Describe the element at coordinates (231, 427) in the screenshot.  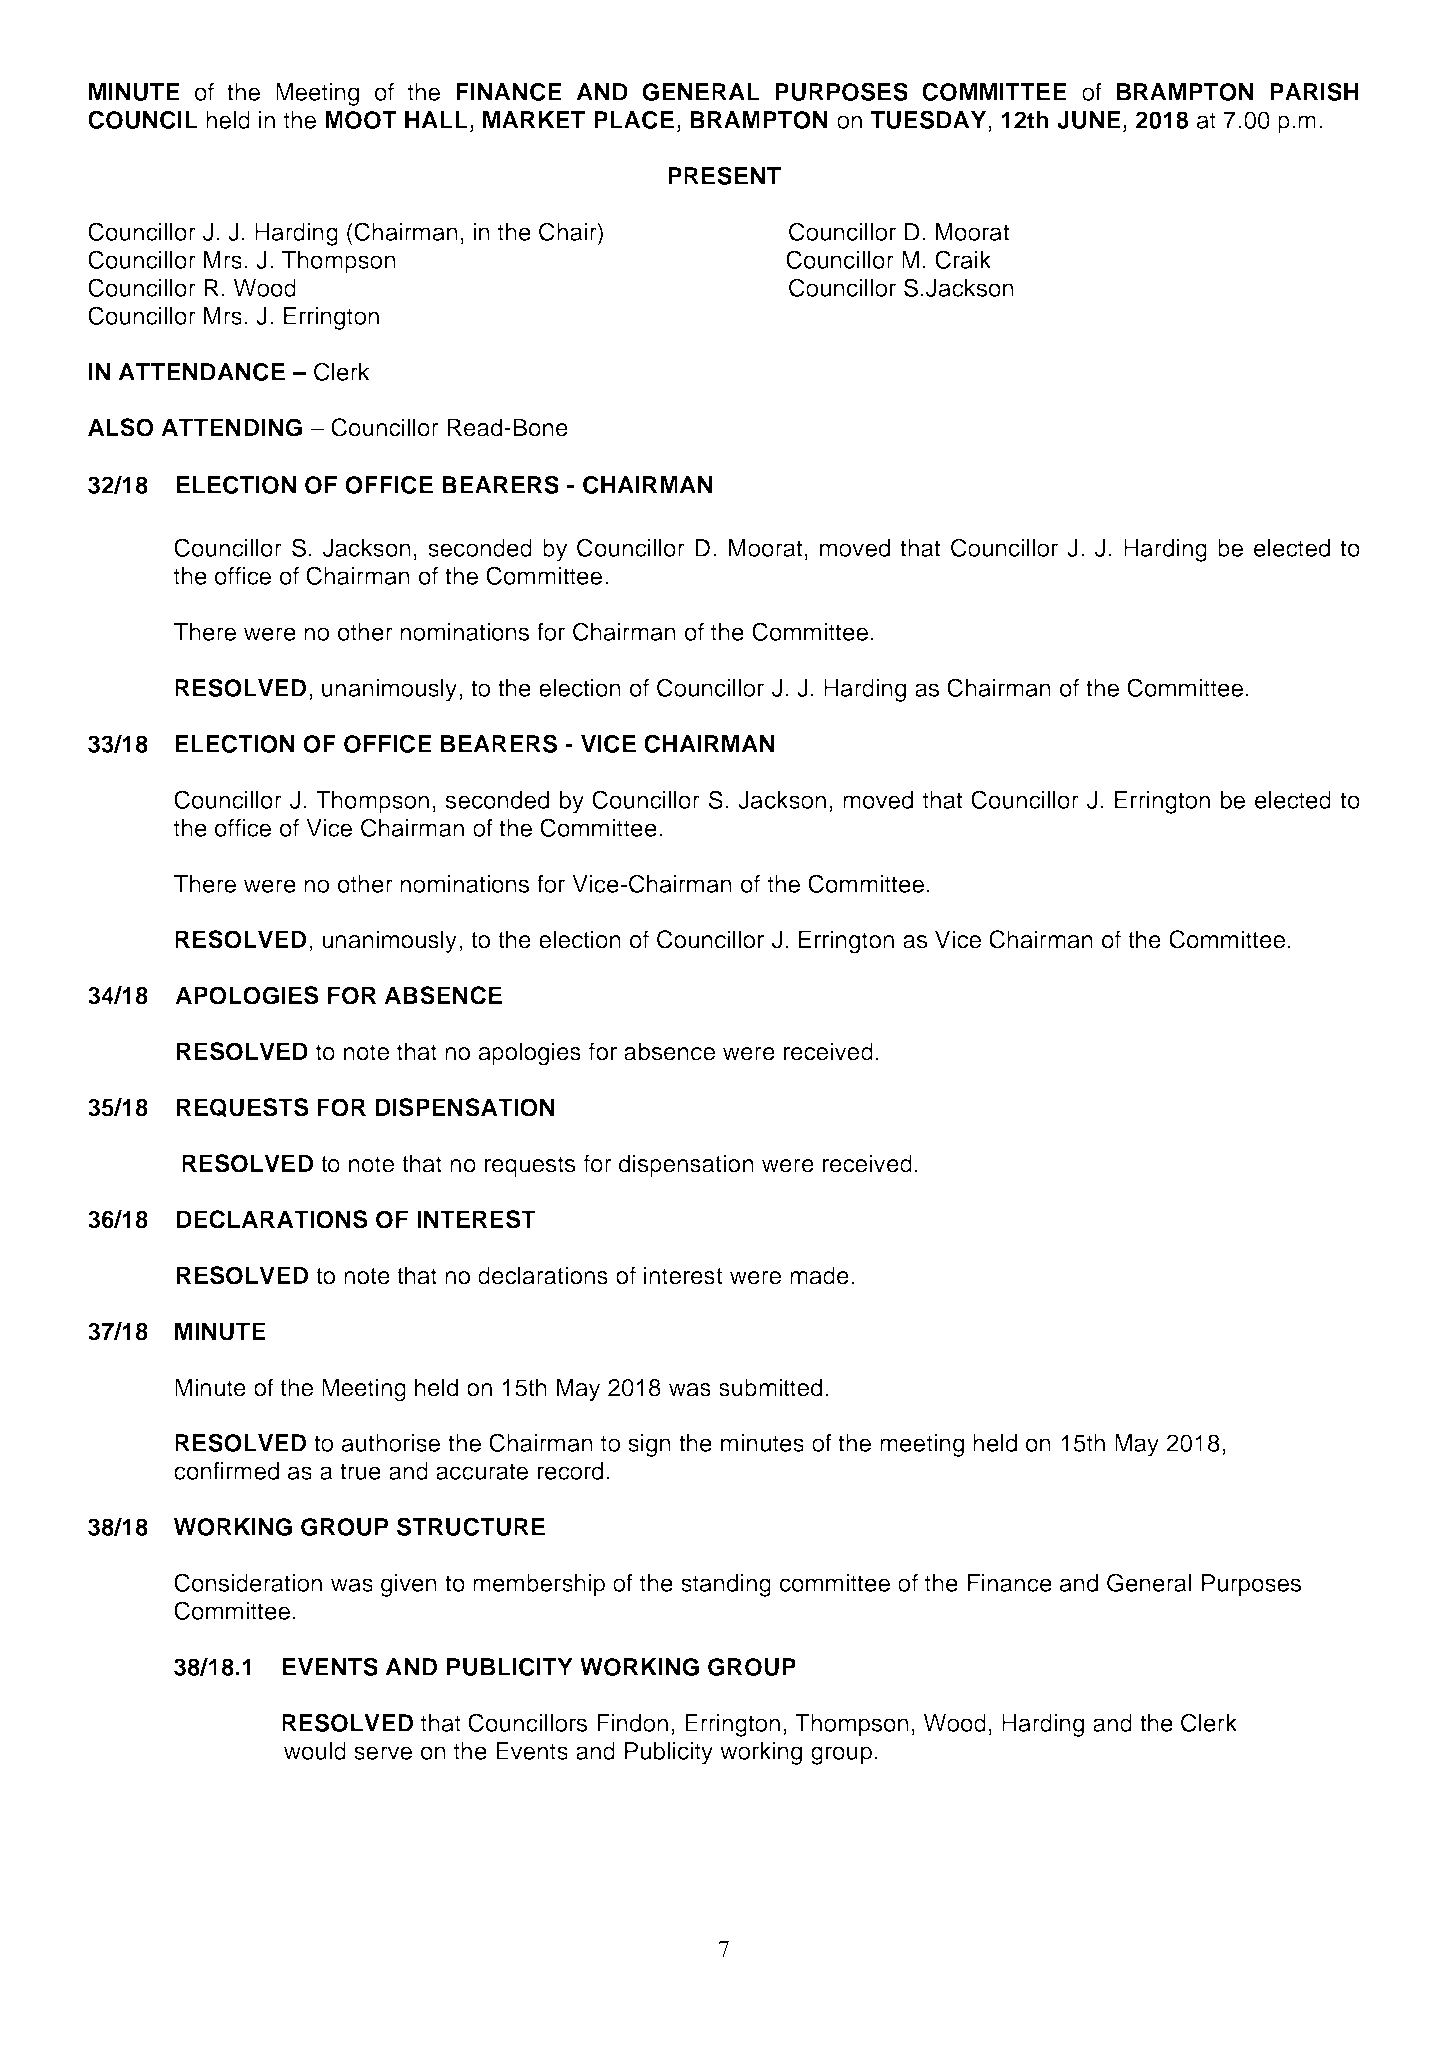
I see `ATTENDING` at that location.
